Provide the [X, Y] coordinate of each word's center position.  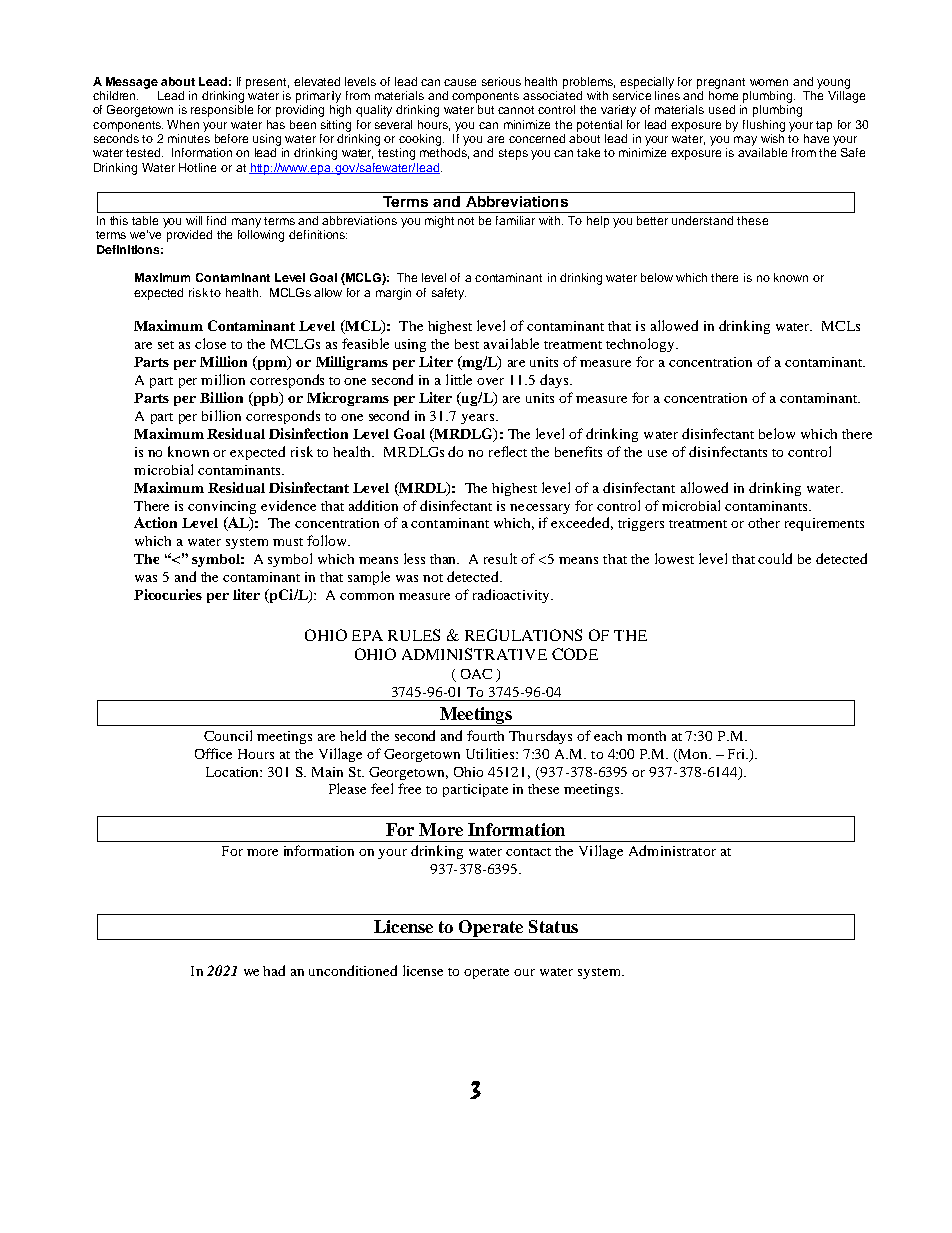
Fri [738, 754]
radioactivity [512, 596]
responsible [222, 111]
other [764, 523]
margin [393, 294]
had [274, 970]
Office [213, 753]
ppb [266, 399]
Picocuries [168, 594]
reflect [508, 451]
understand [702, 220]
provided [189, 236]
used [722, 109]
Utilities [490, 753]
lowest [674, 558]
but [486, 109]
